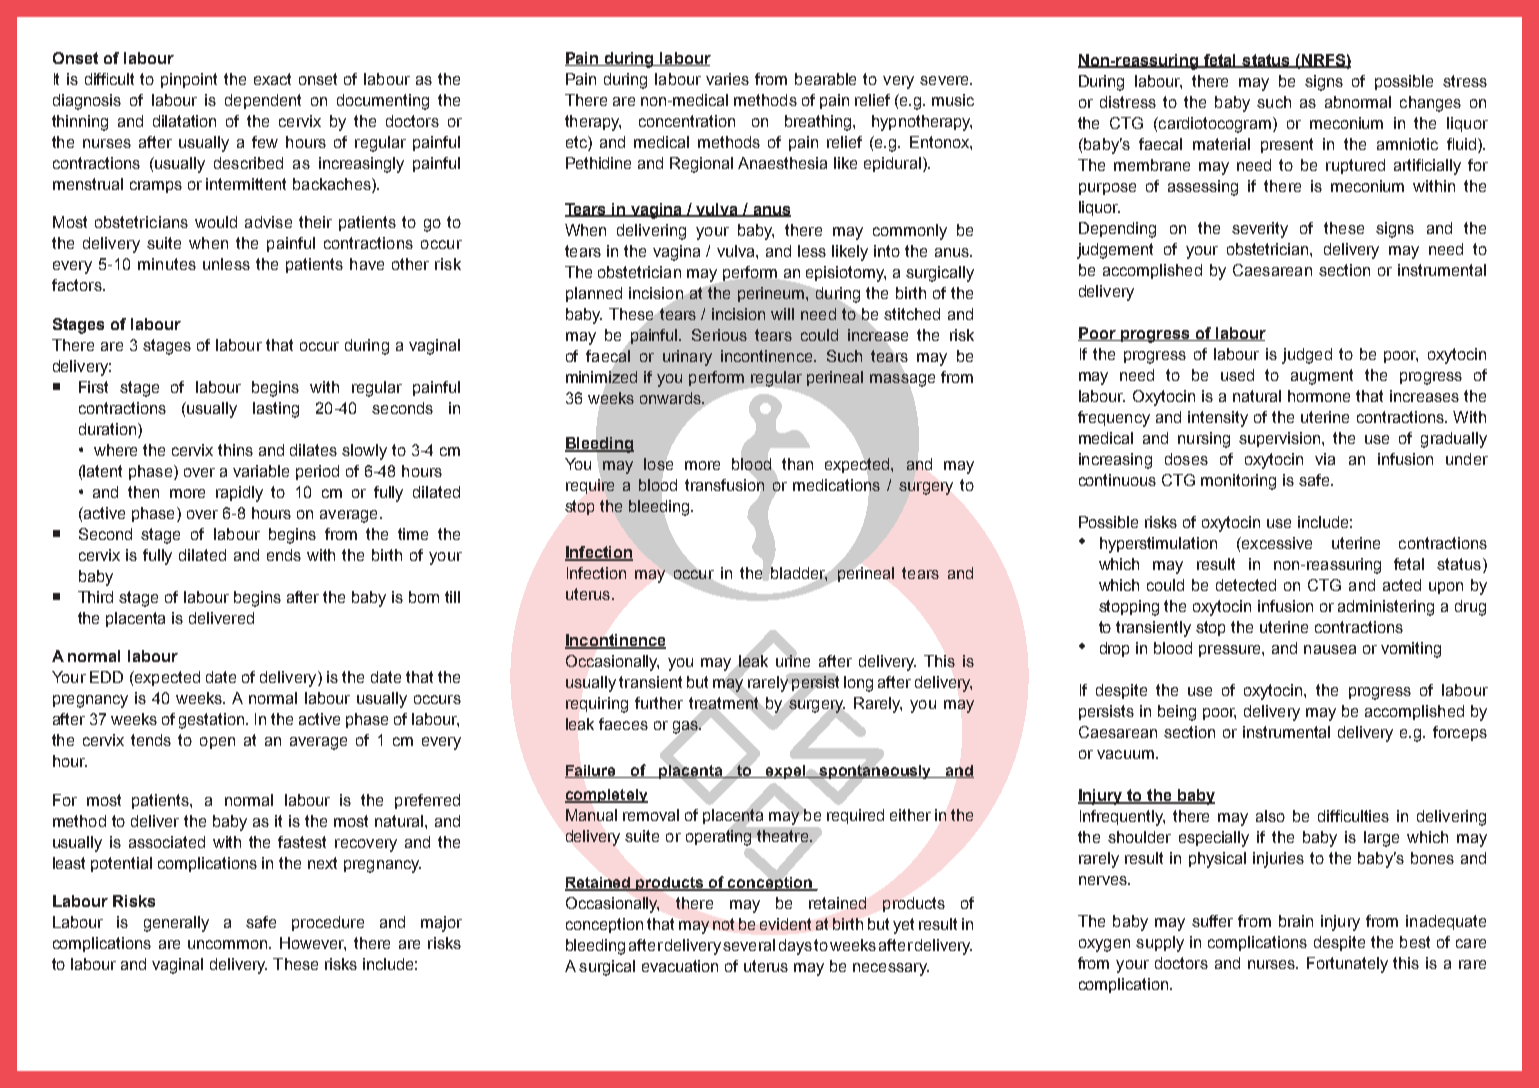  I want to click on onwards, so click(671, 398).
